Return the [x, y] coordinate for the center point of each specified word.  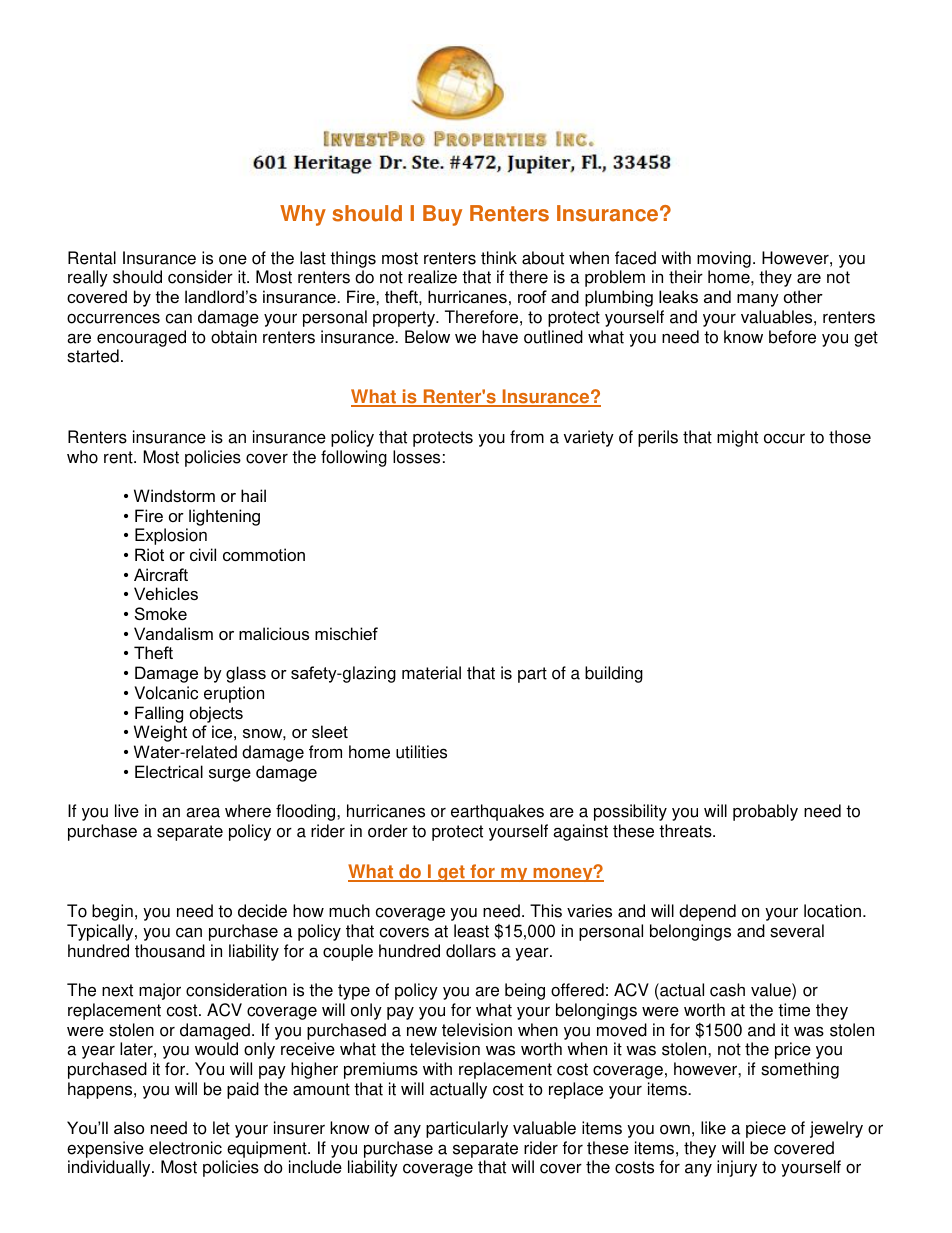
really [88, 278]
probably [765, 812]
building [614, 674]
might [737, 438]
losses [416, 457]
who [82, 457]
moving [723, 261]
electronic [185, 1148]
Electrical [169, 771]
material [431, 673]
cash [727, 990]
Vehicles [166, 593]
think [499, 258]
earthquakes [497, 812]
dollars [471, 951]
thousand [170, 951]
